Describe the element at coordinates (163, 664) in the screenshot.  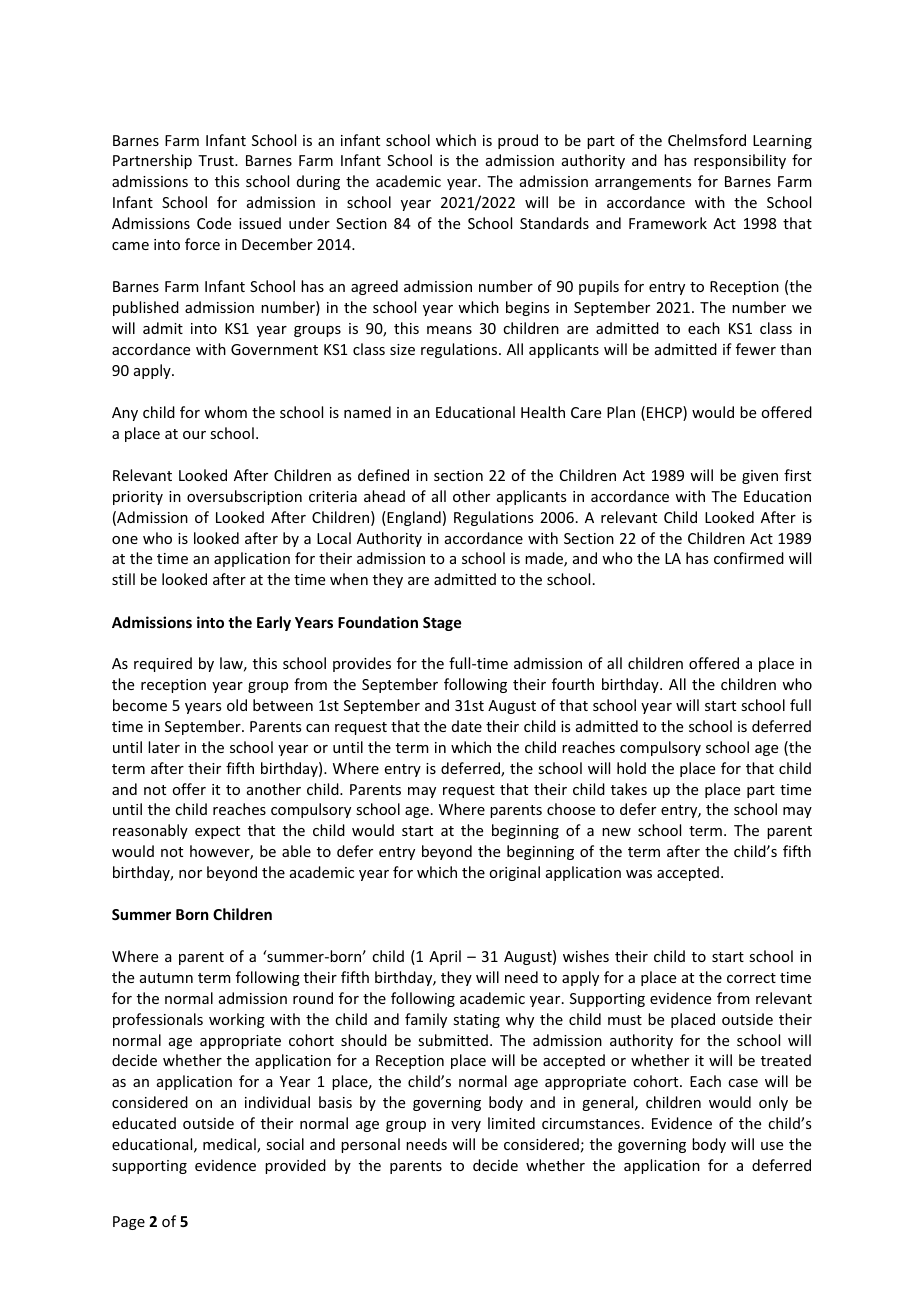
I see `required` at that location.
